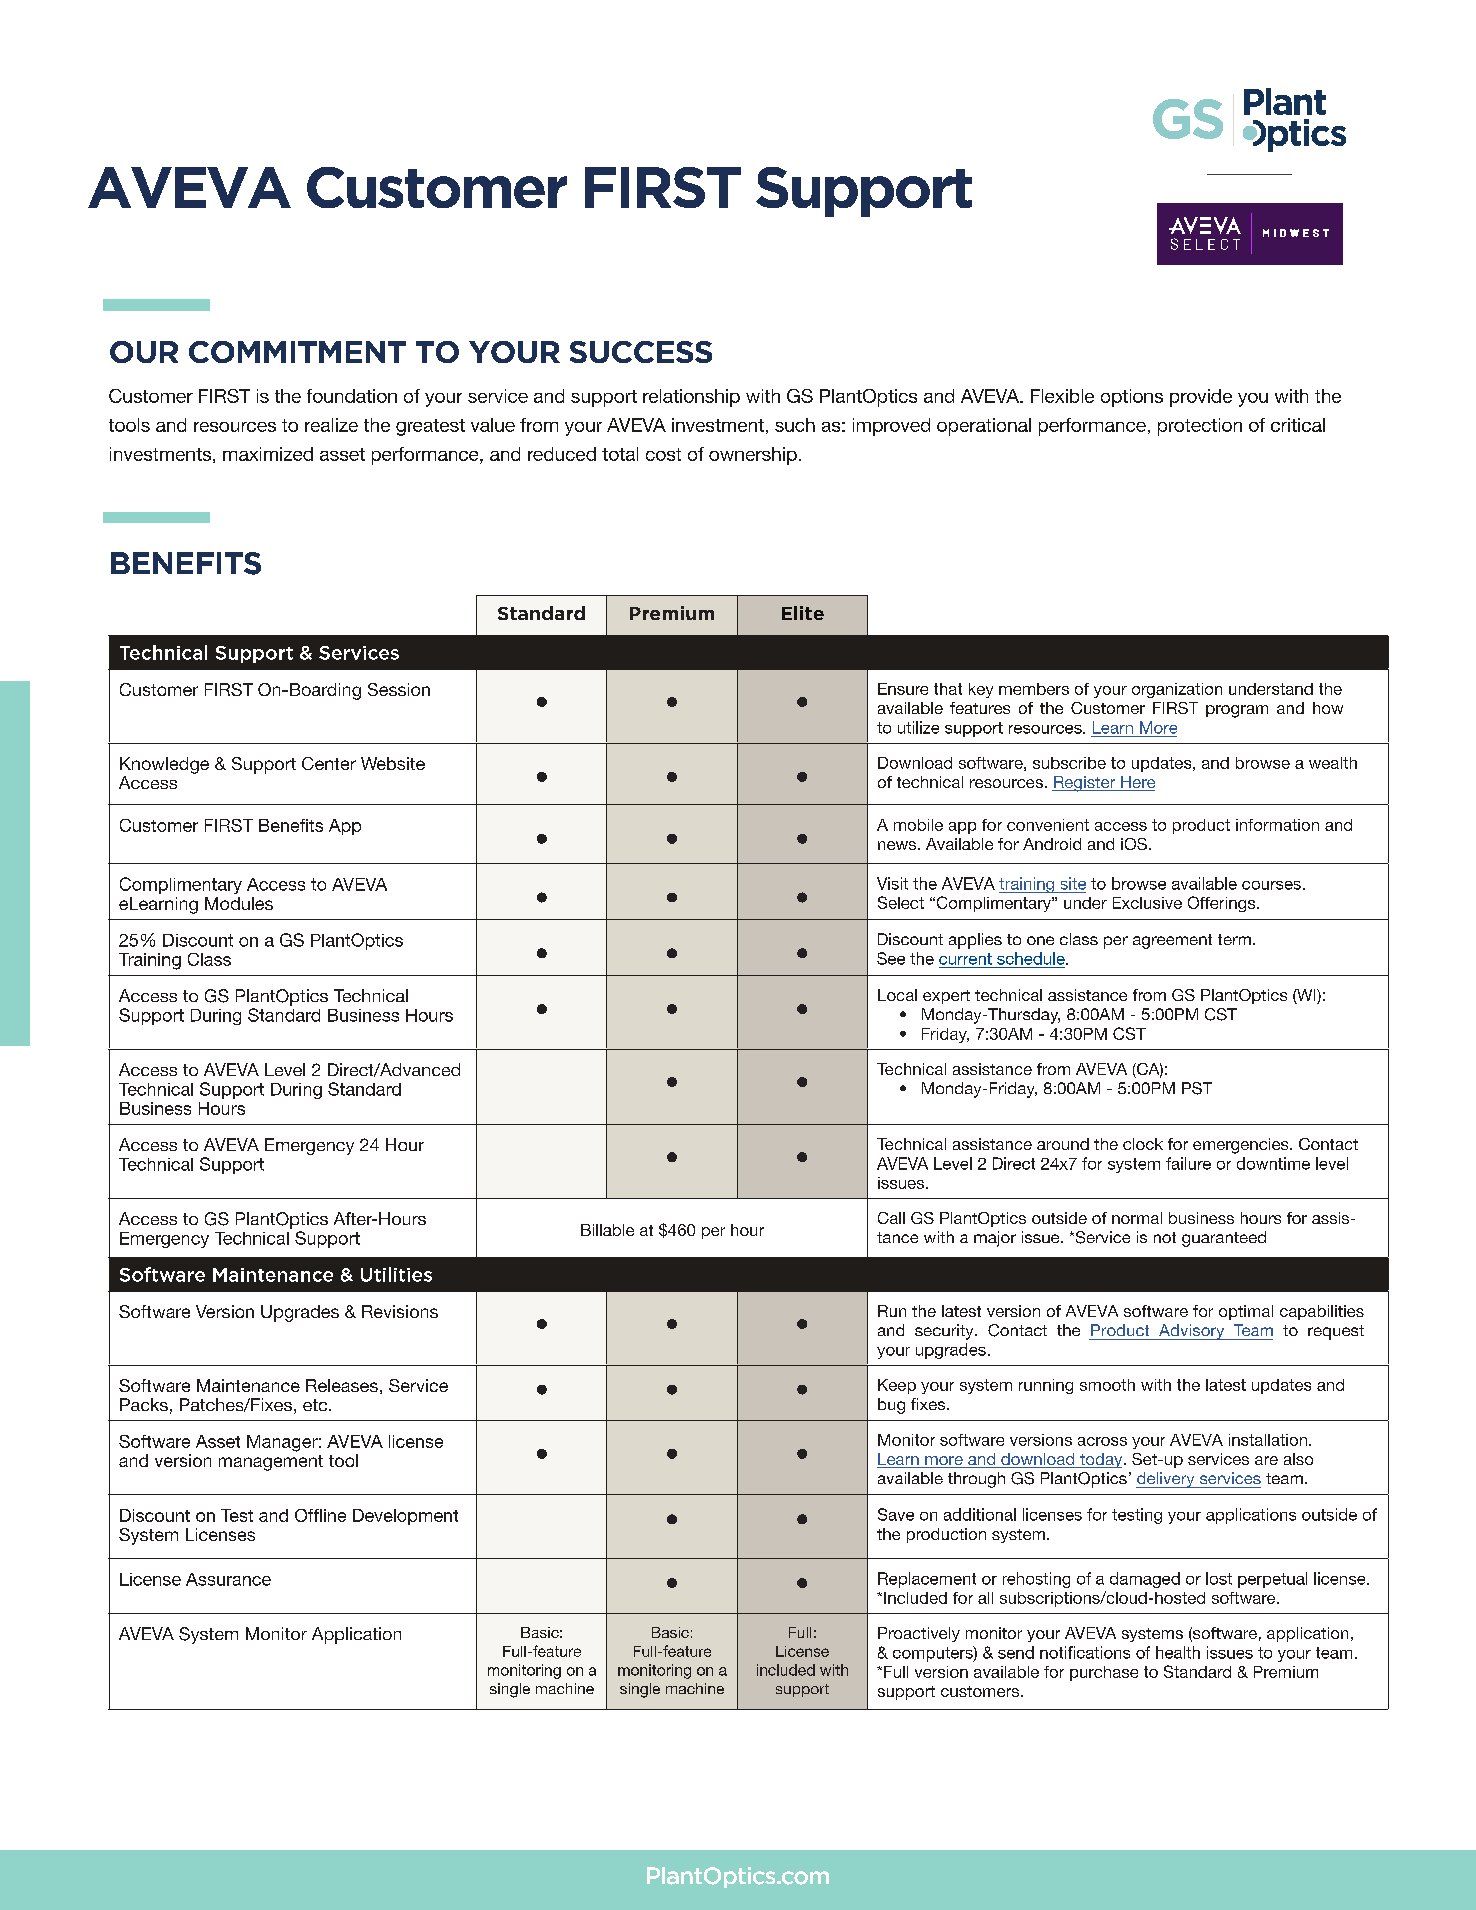 This image has height=1910, width=1476. Describe the element at coordinates (919, 1634) in the image. I see `Proactively` at that location.
